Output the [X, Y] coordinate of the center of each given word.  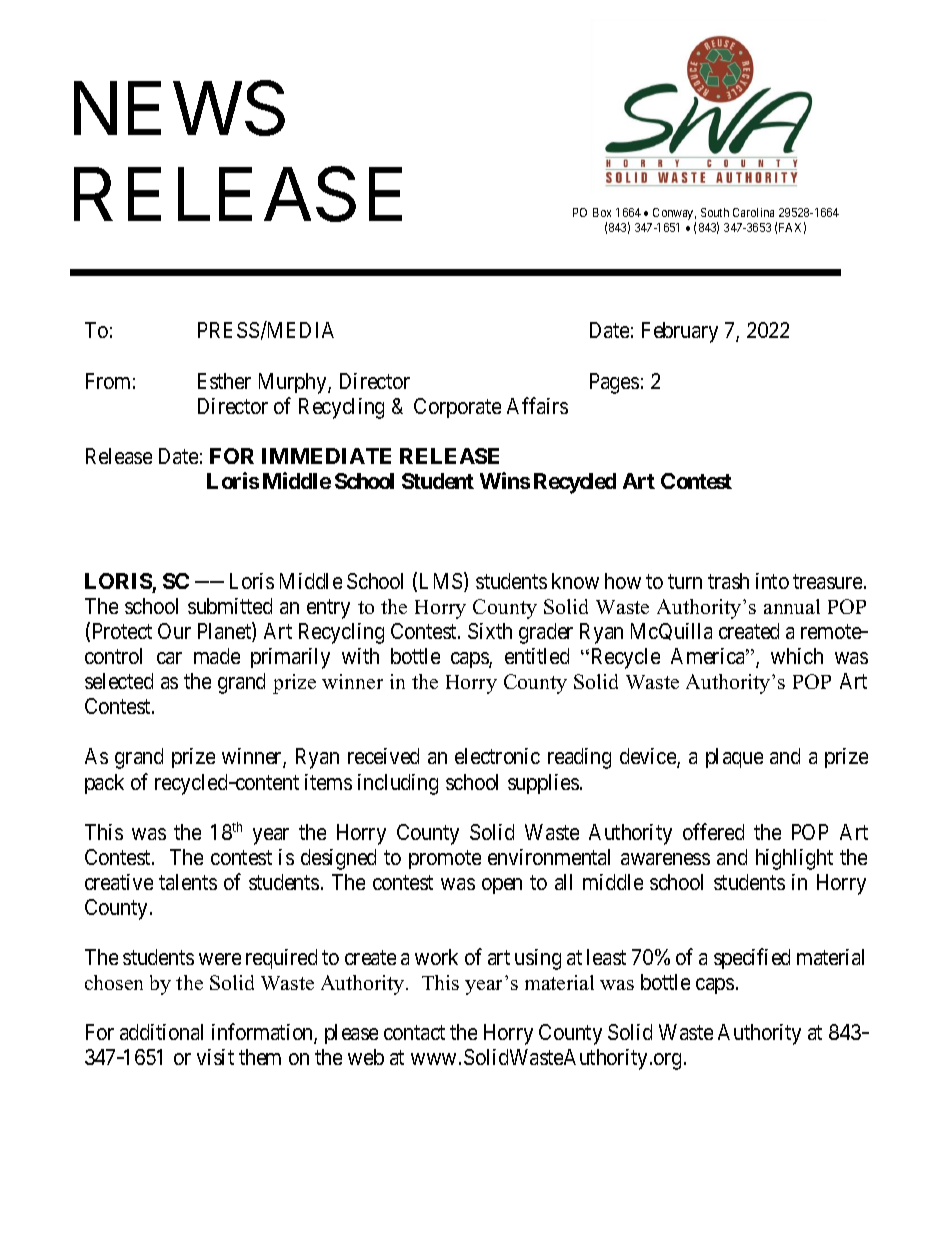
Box [602, 212]
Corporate [457, 408]
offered [713, 831]
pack [104, 784]
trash [728, 581]
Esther [224, 381]
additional [161, 1032]
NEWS [179, 108]
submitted [230, 606]
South [715, 212]
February [680, 332]
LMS [442, 582]
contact [414, 1033]
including [398, 784]
